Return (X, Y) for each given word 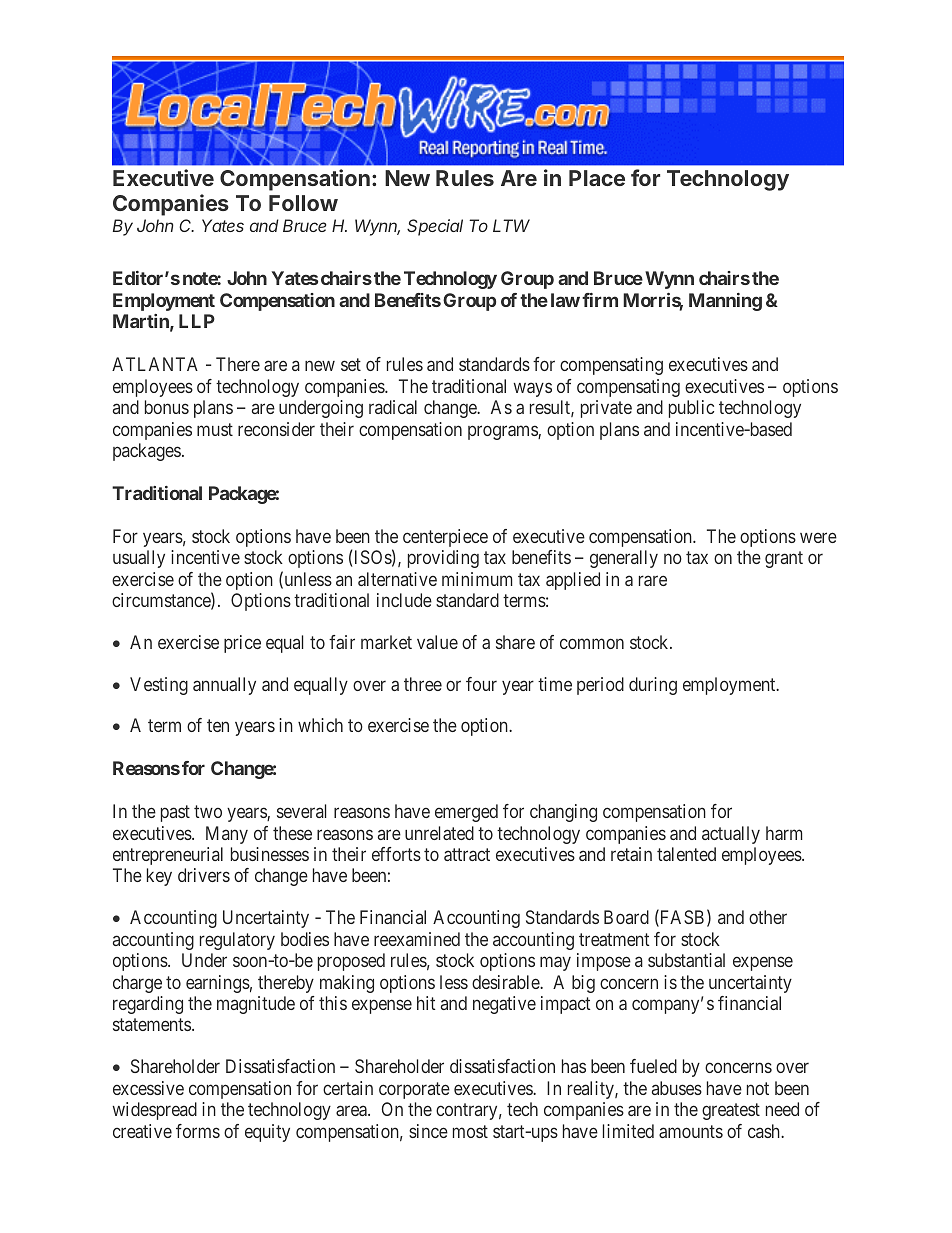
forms (198, 1131)
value (437, 642)
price (242, 644)
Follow (303, 203)
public (691, 409)
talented (686, 854)
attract (467, 854)
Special (435, 227)
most (470, 1131)
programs (503, 432)
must (215, 429)
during (653, 686)
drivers (204, 875)
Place (597, 178)
